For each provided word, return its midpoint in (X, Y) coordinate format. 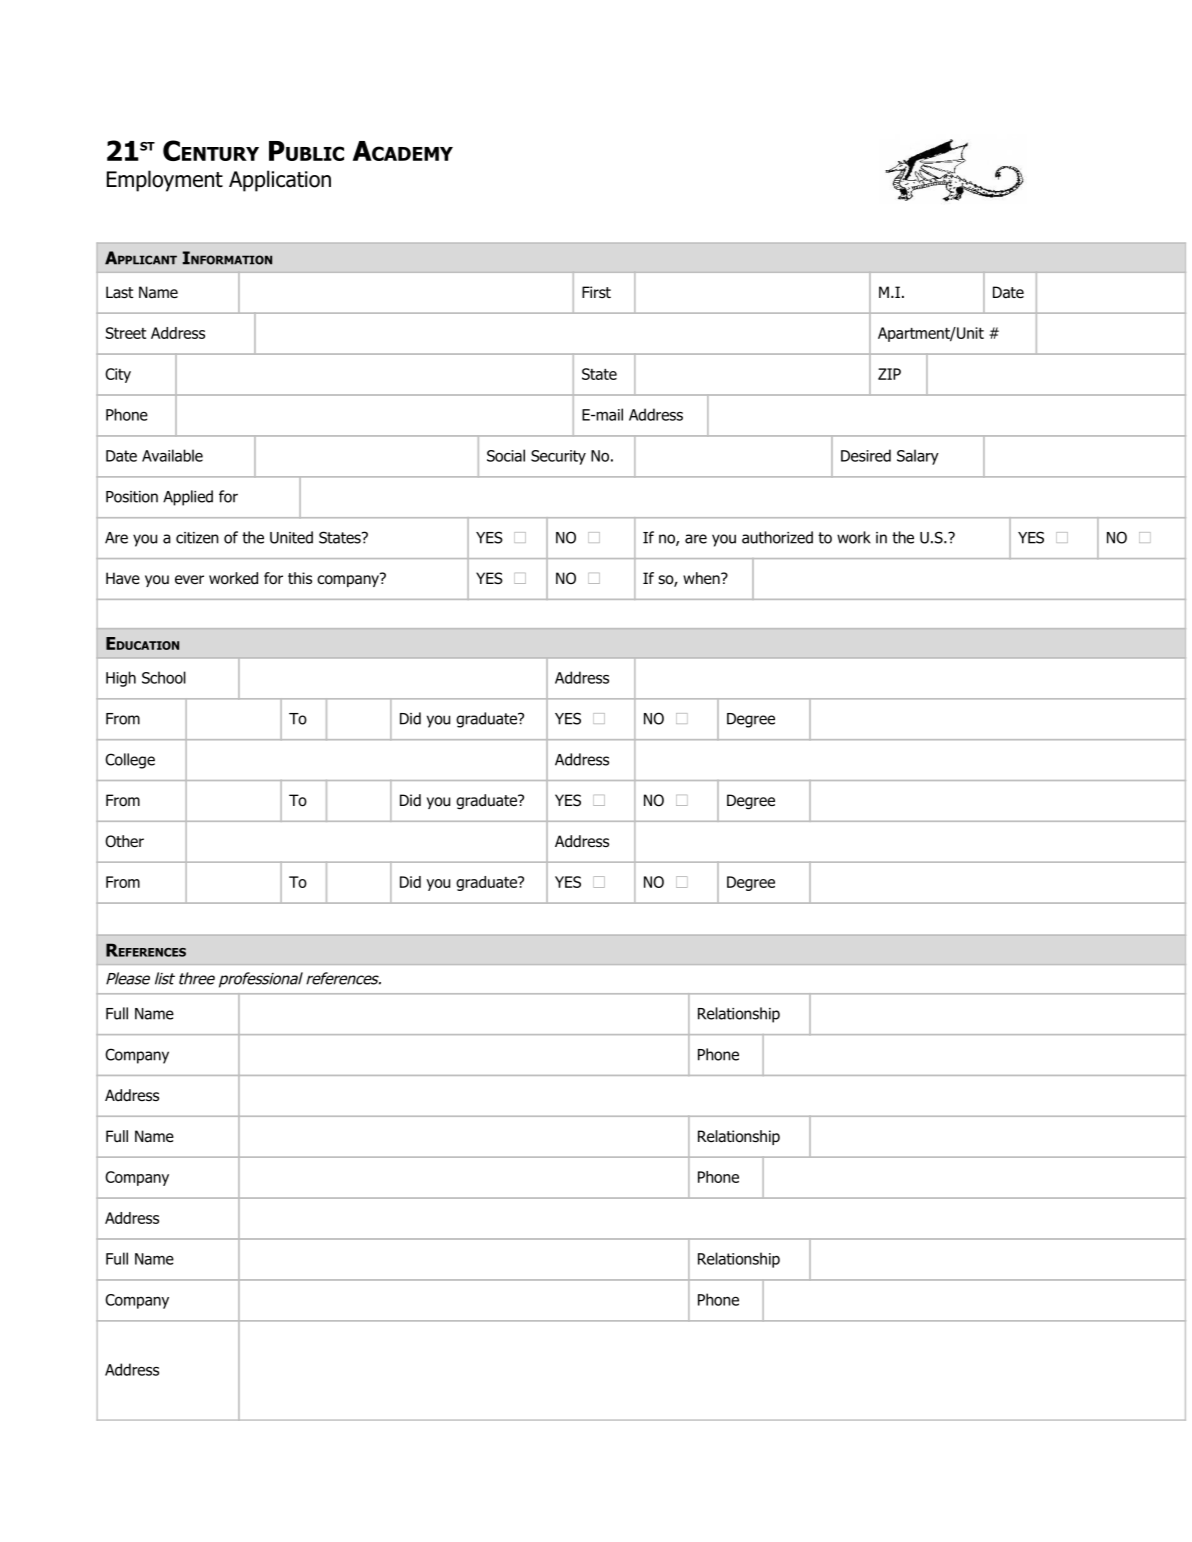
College (130, 761)
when (702, 578)
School (164, 677)
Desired (866, 455)
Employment (165, 181)
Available (172, 455)
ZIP (889, 374)
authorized (777, 537)
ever (189, 579)
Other (124, 841)
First (596, 292)
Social (506, 455)
